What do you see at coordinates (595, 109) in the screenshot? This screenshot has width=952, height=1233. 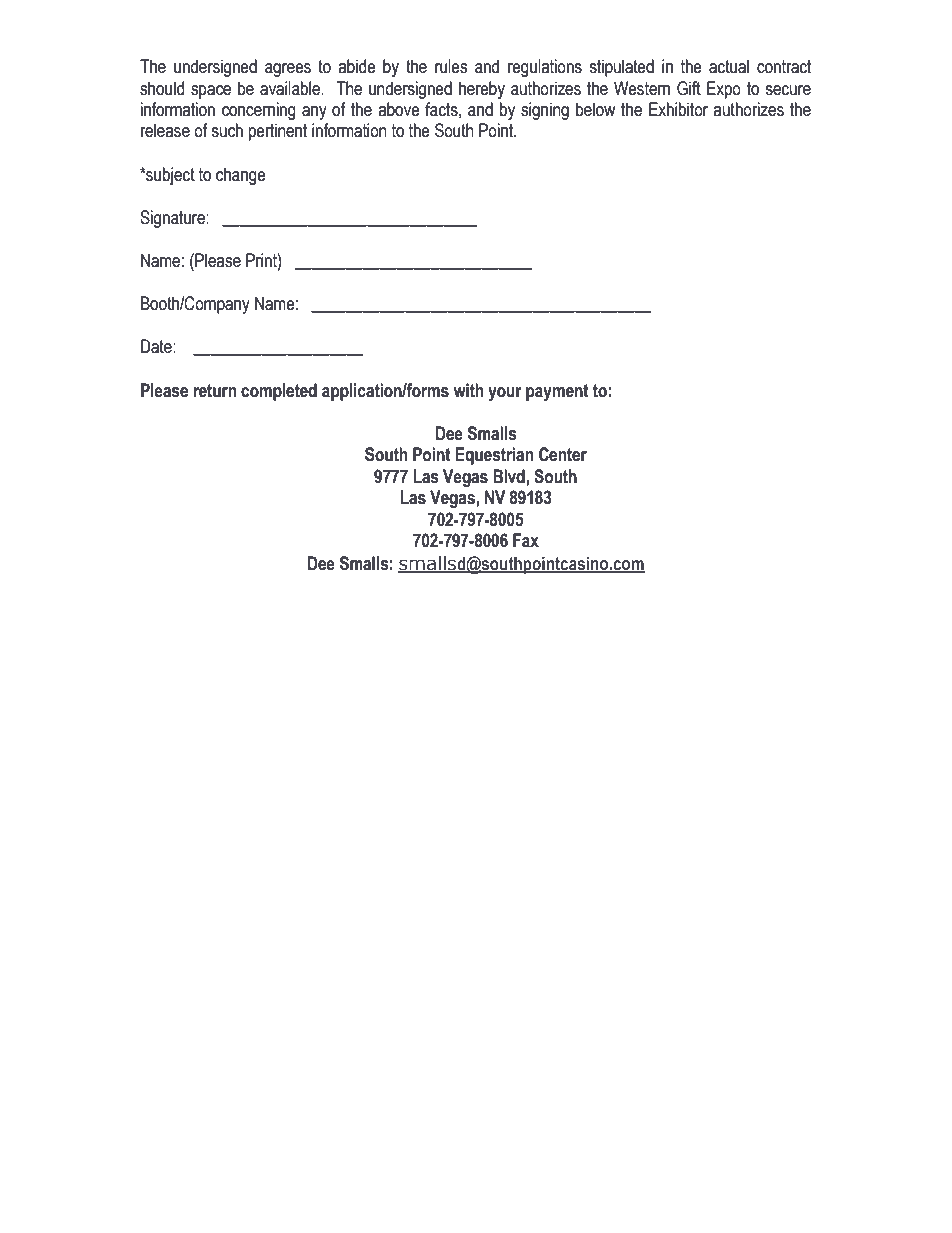 I see `below` at bounding box center [595, 109].
